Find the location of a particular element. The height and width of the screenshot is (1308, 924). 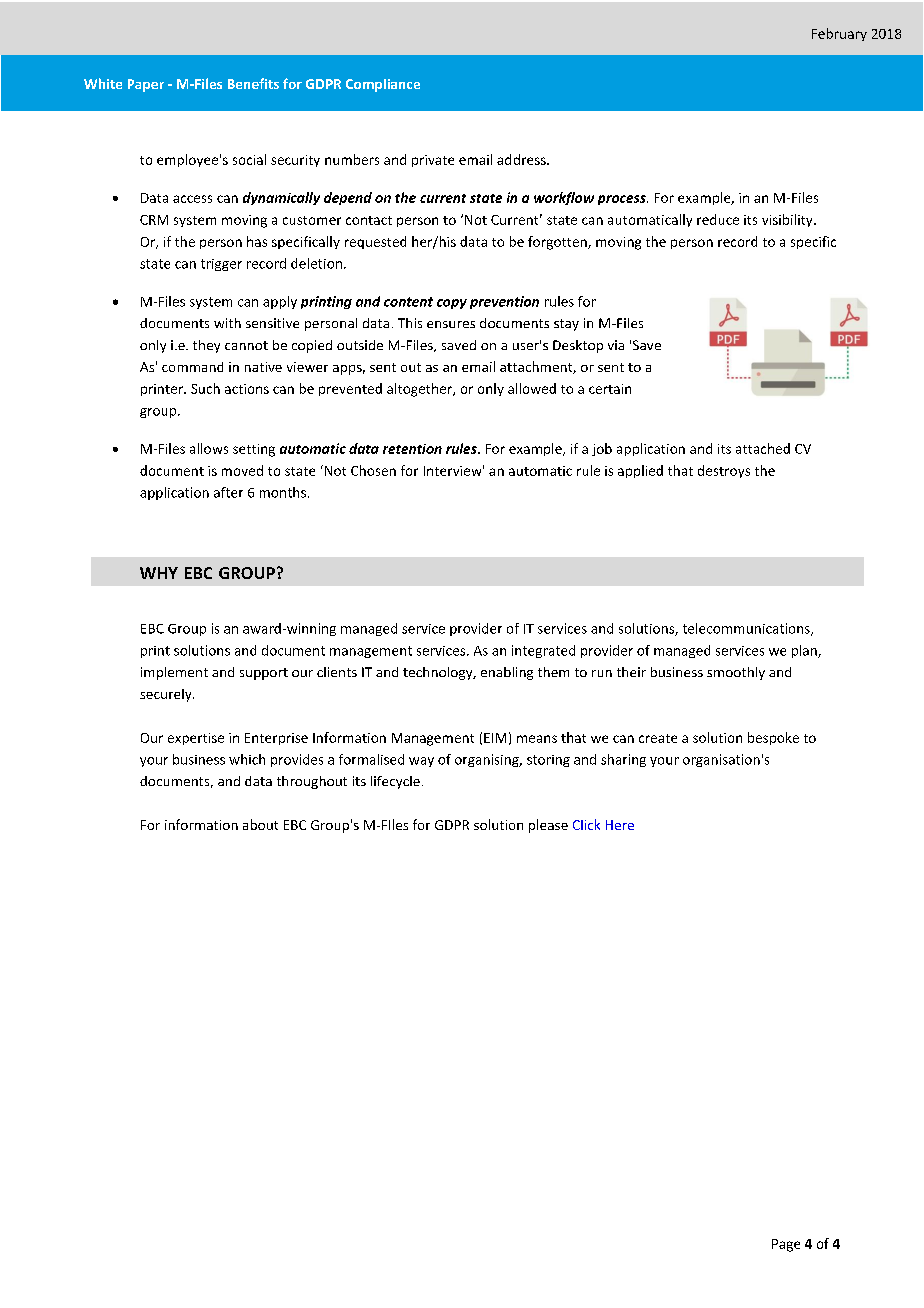

bespoke is located at coordinates (773, 738).
